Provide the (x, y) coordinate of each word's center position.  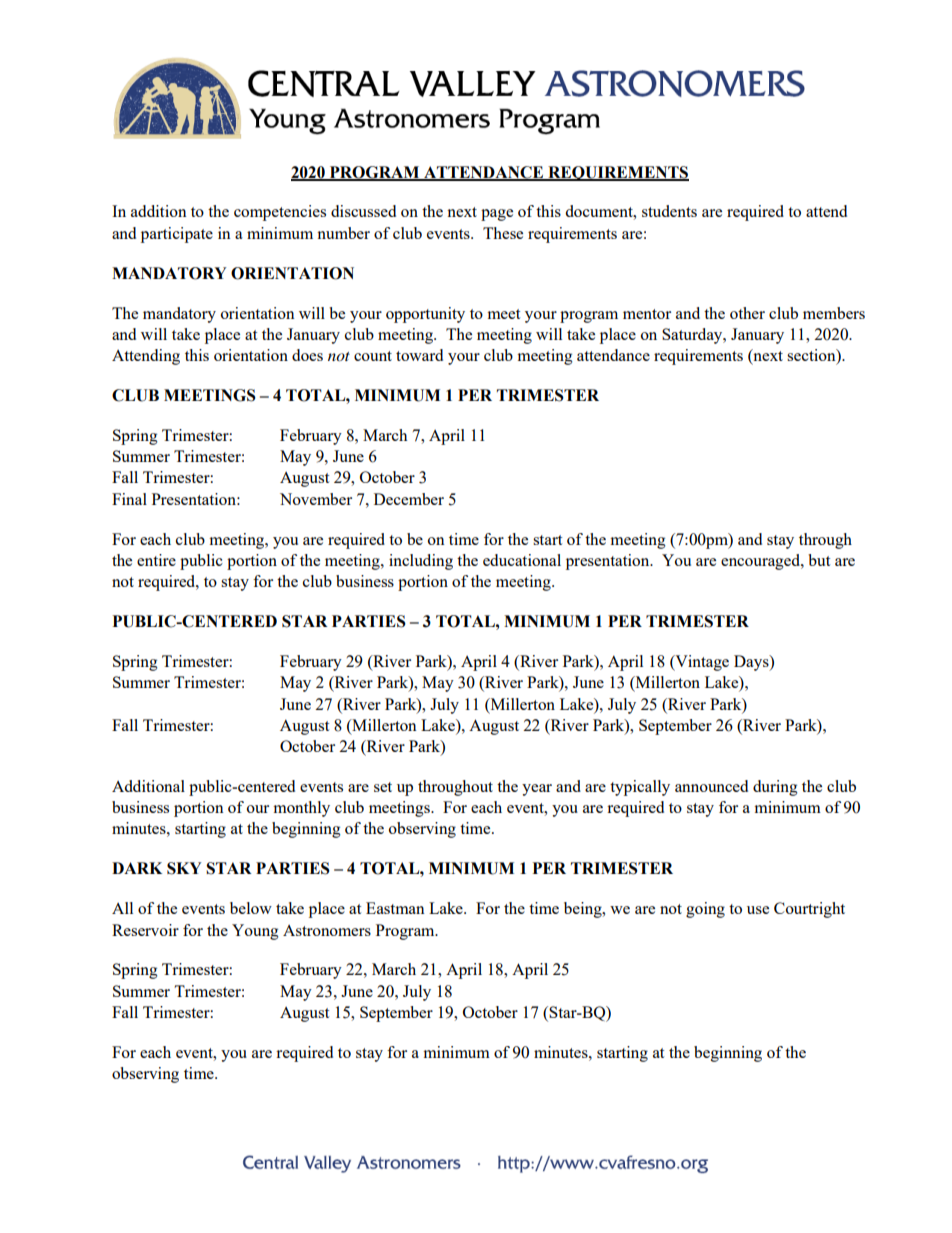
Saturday (693, 336)
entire (156, 560)
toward (419, 355)
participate (177, 235)
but (819, 560)
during (775, 788)
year (537, 790)
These (503, 233)
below (251, 908)
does (307, 355)
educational (522, 560)
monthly (301, 809)
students (669, 211)
